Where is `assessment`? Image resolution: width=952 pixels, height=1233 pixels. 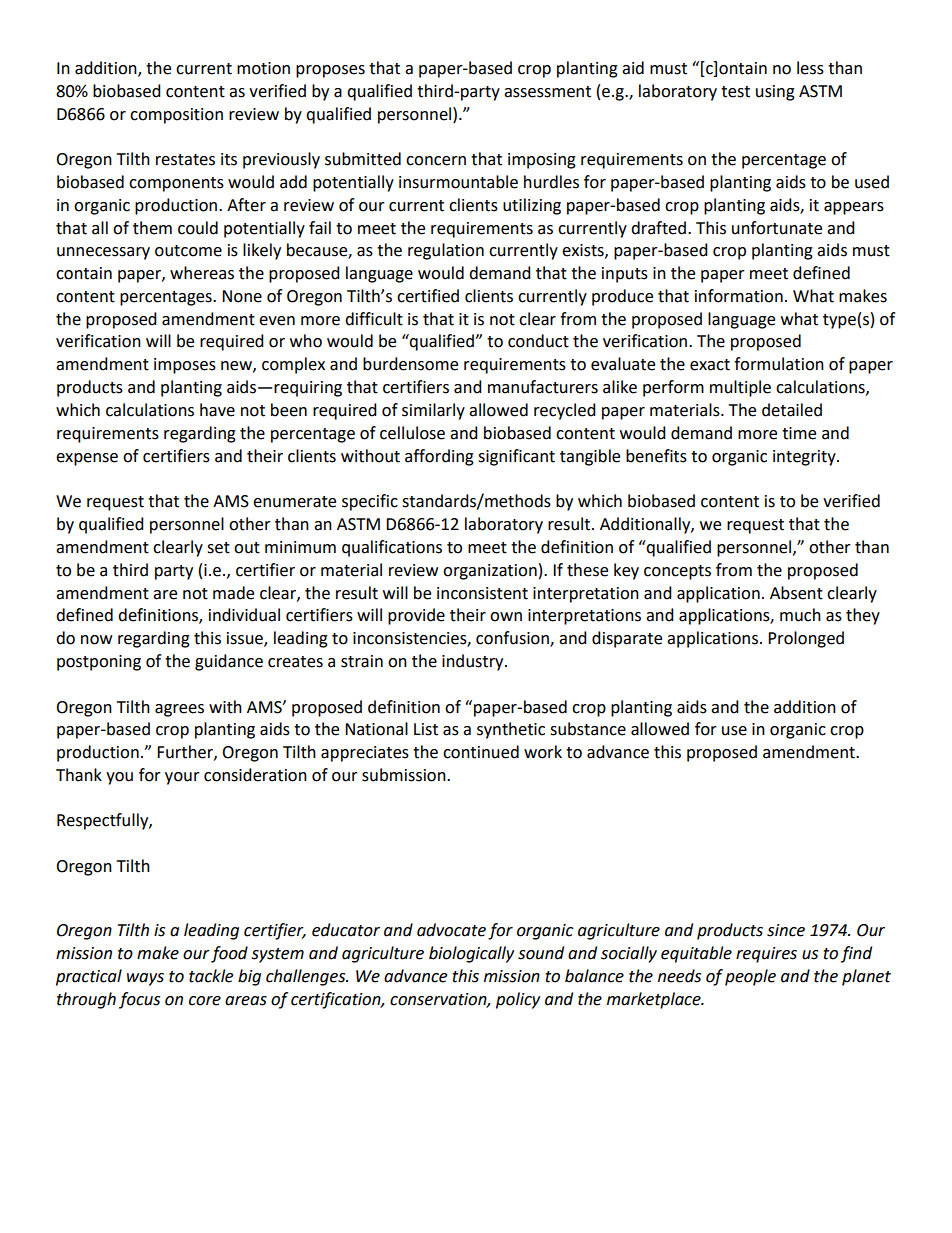
assessment is located at coordinates (547, 92).
